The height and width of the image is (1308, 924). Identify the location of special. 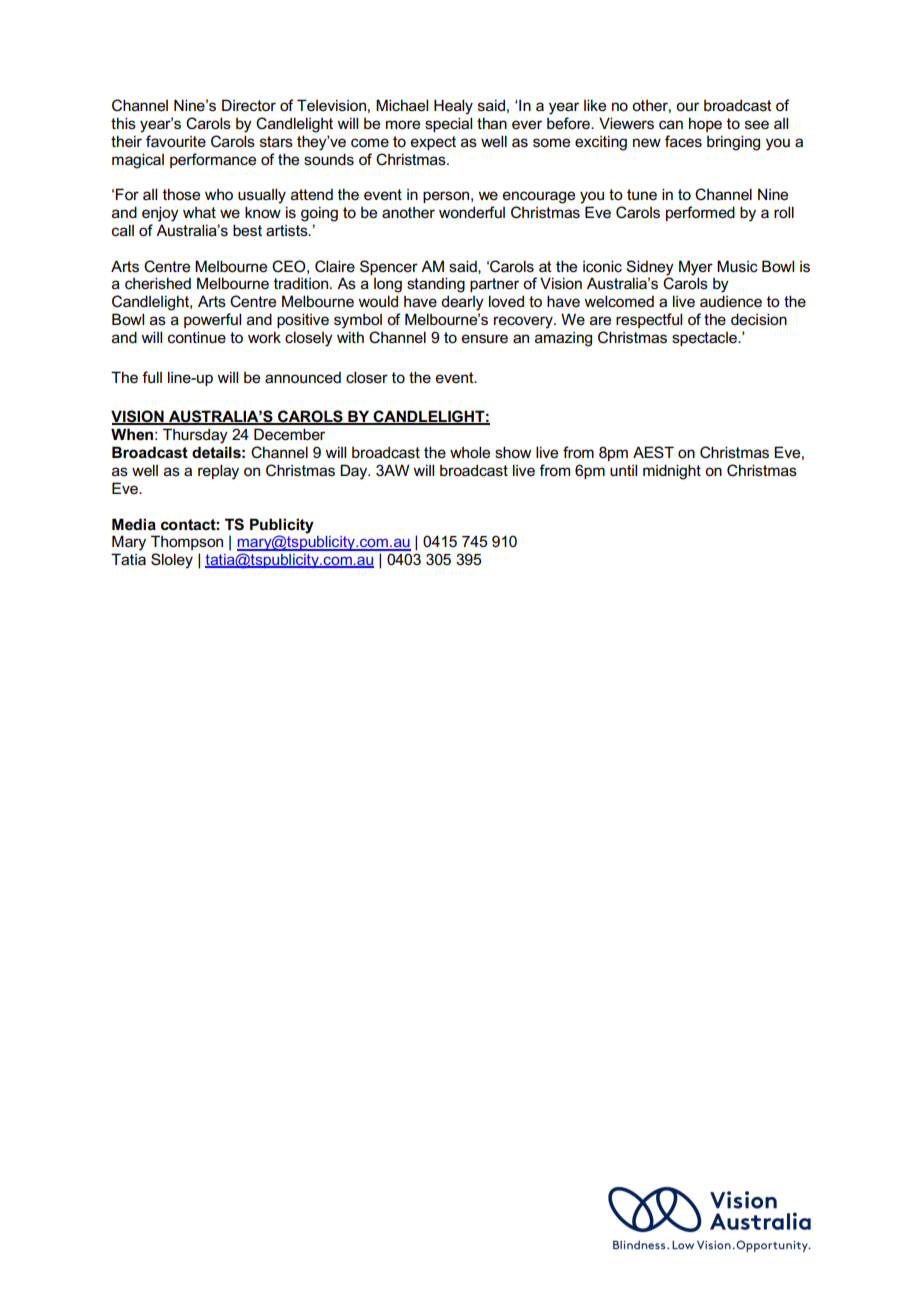
(448, 124).
